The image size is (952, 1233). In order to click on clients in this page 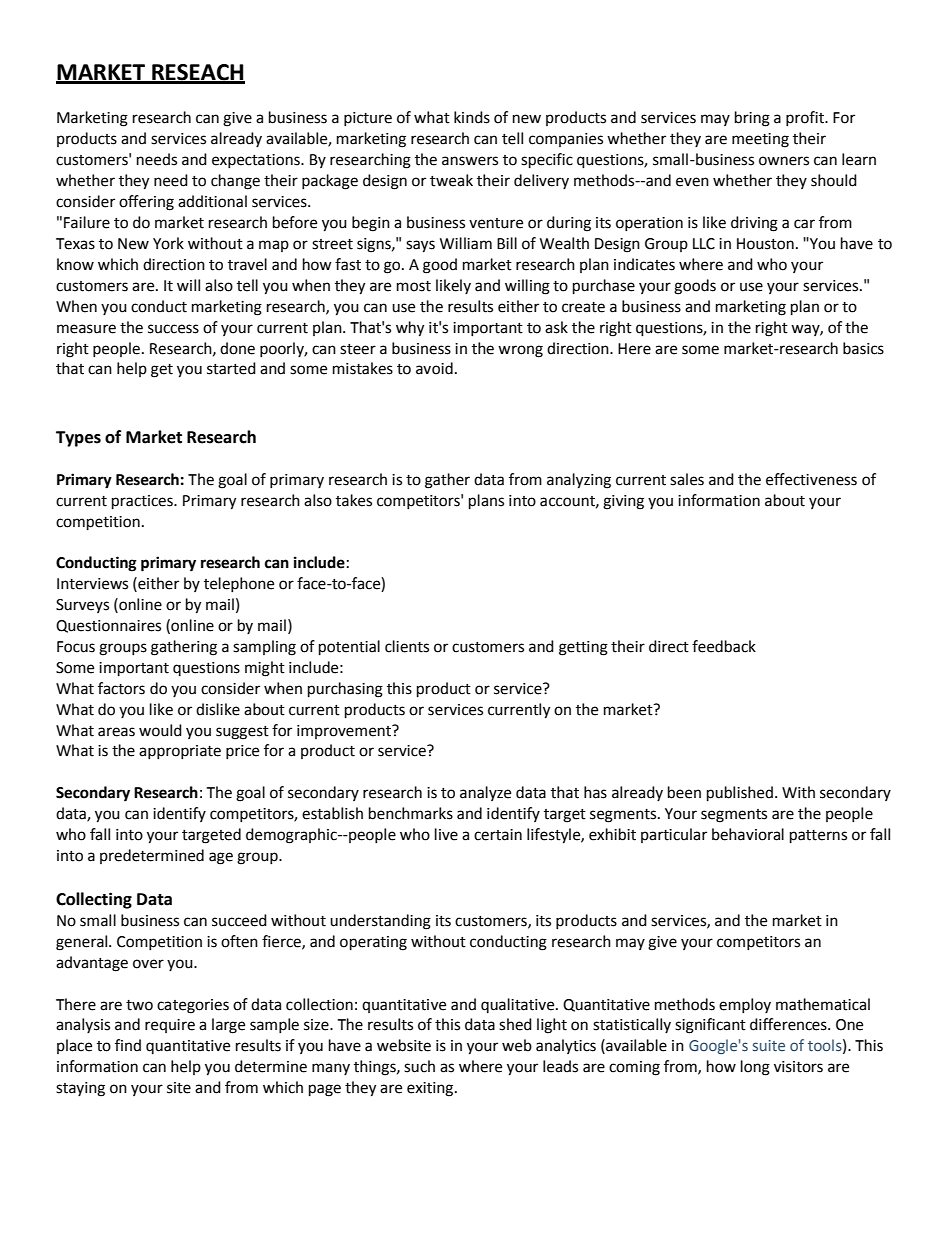, I will do `click(407, 646)`.
